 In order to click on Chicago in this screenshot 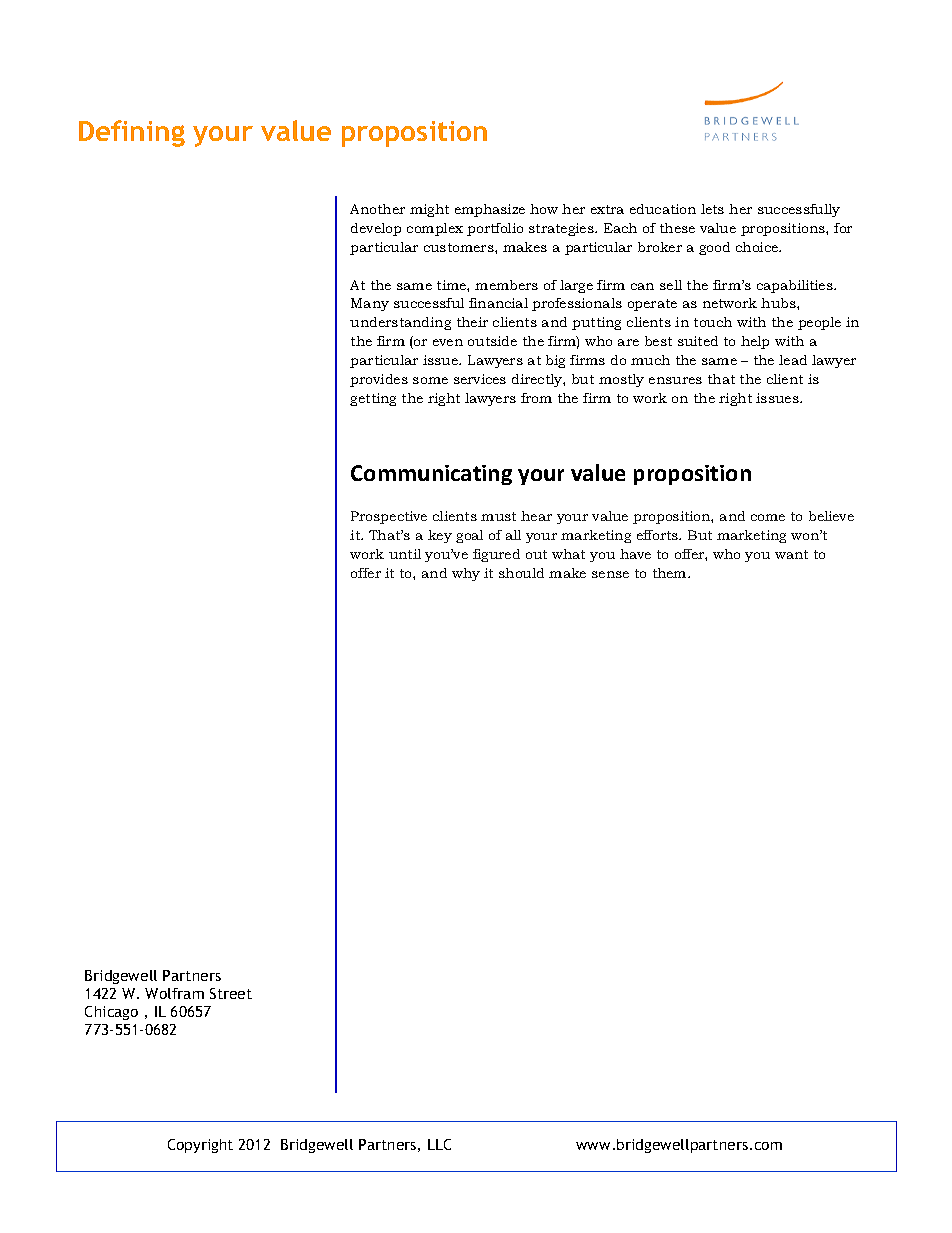, I will do `click(111, 1013)`.
